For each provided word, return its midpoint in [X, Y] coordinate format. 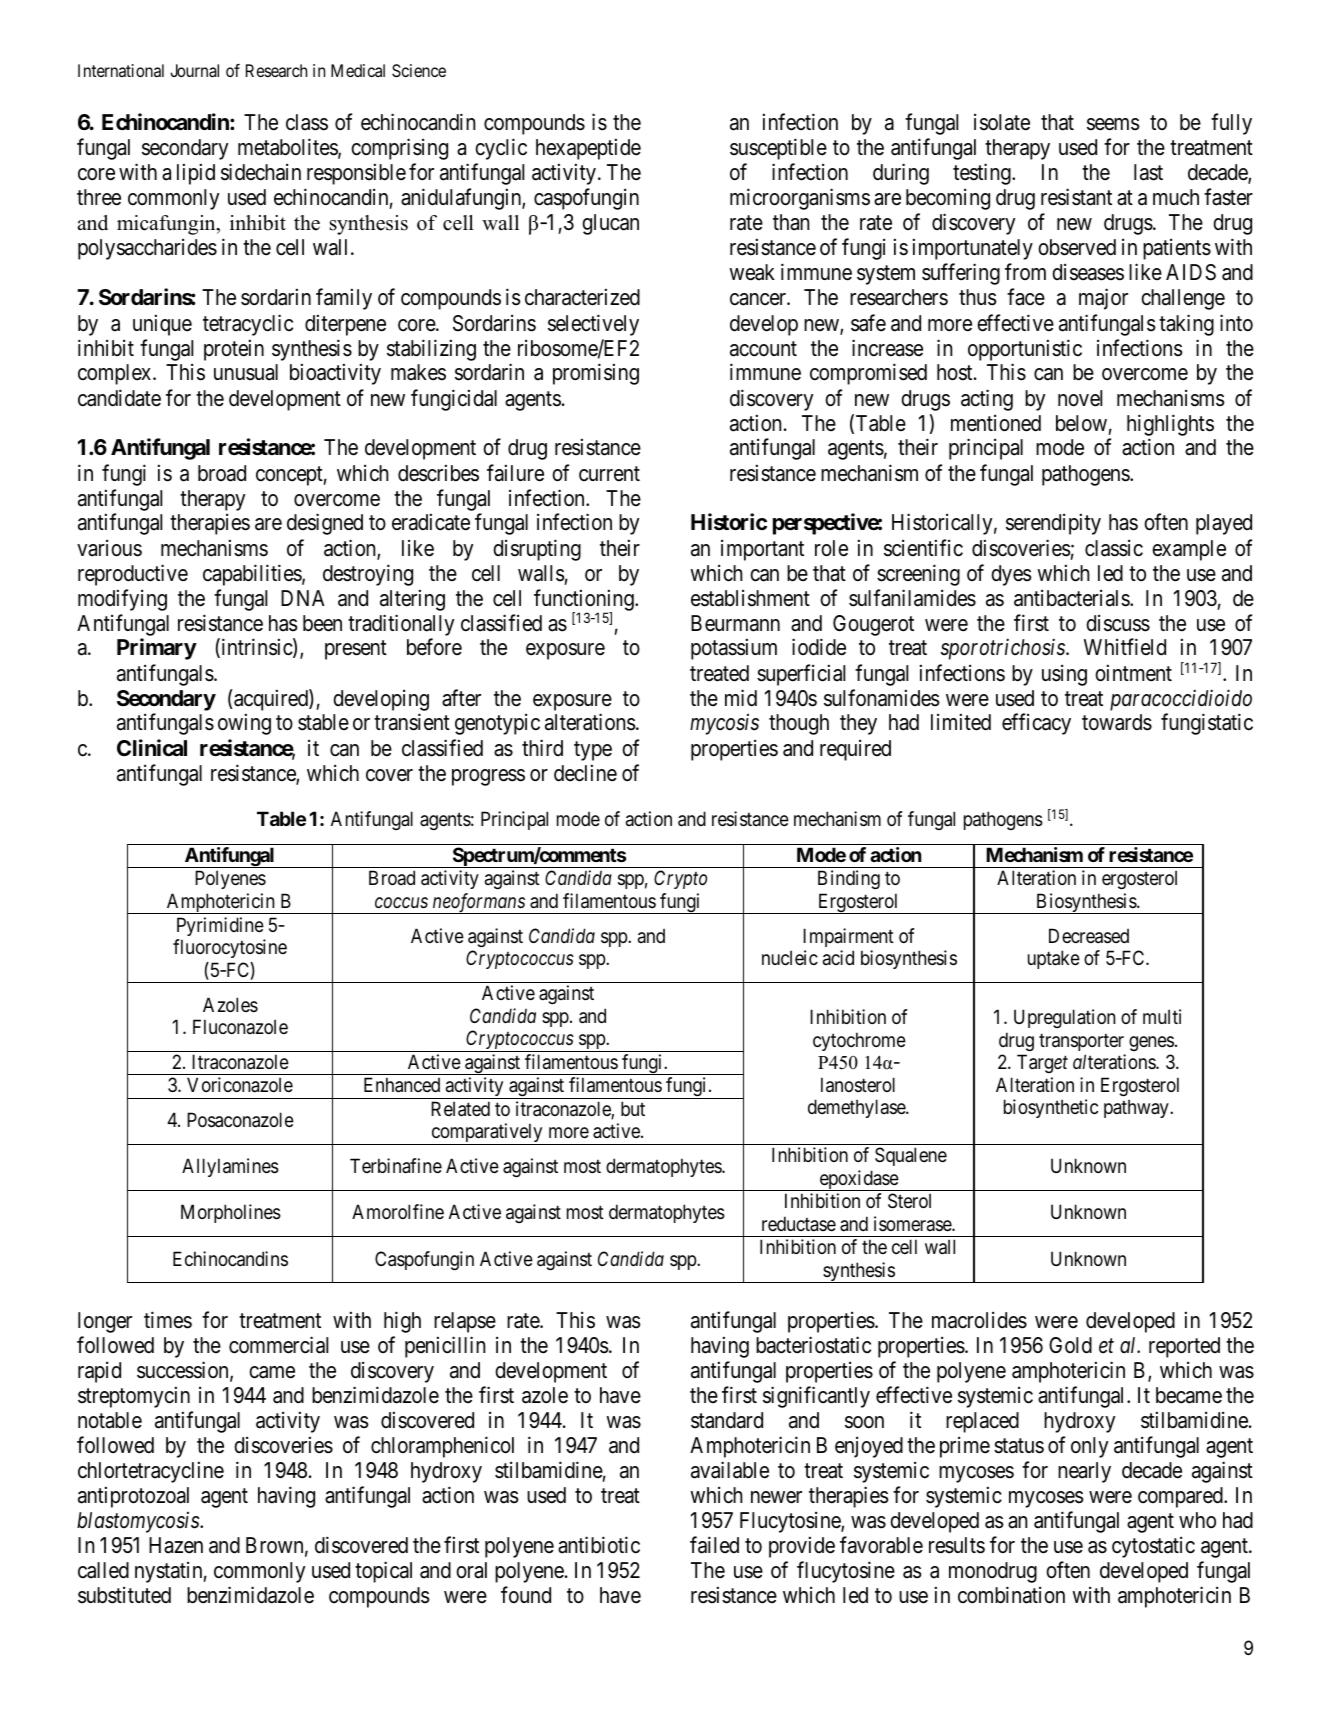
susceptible [778, 149]
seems [1113, 124]
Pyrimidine [220, 926]
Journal [194, 70]
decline [585, 773]
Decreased [1089, 936]
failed [714, 1545]
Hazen [176, 1545]
